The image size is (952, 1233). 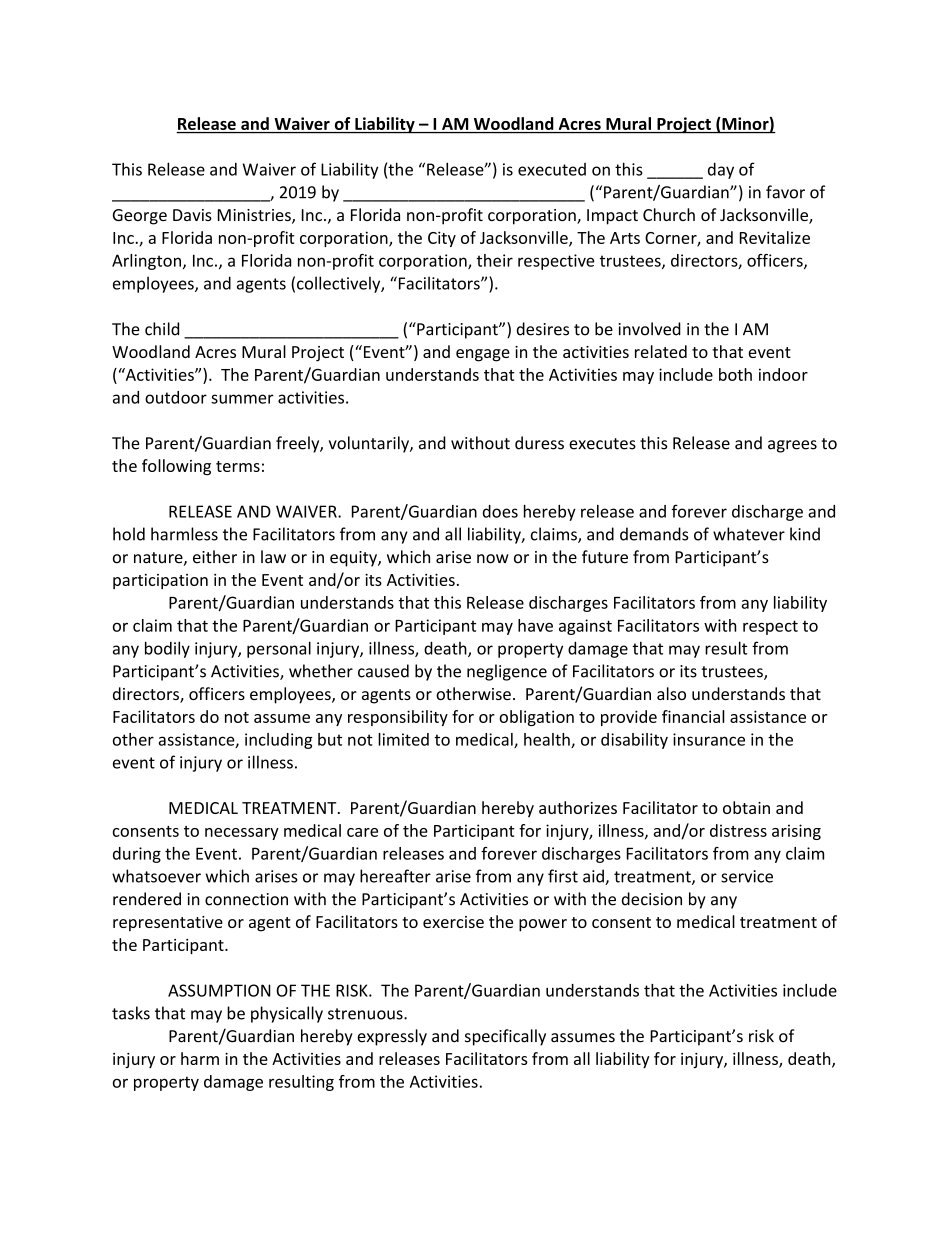 I want to click on Davis, so click(x=192, y=215).
